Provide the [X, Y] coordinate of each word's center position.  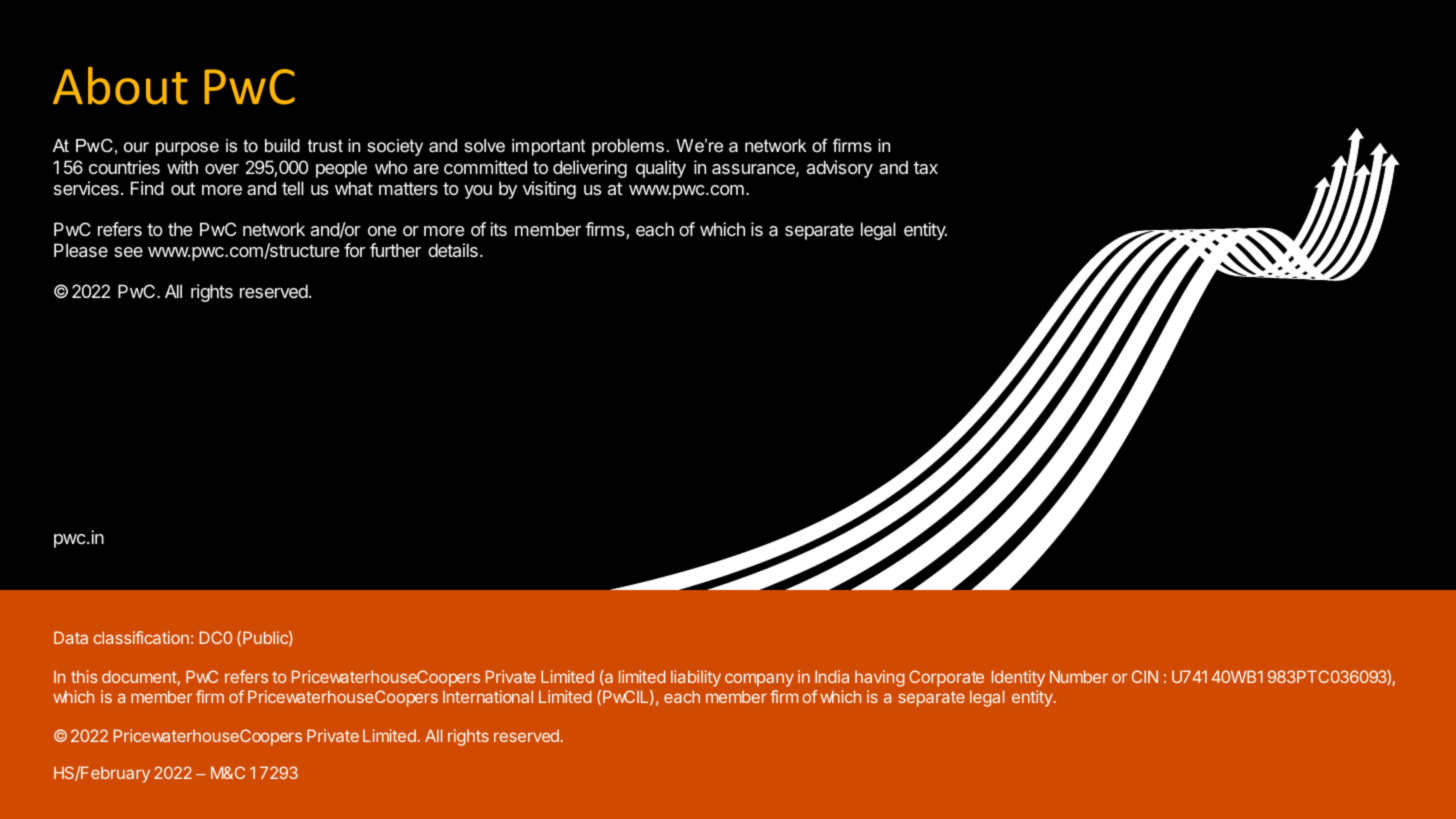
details [453, 250]
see [128, 252]
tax [926, 167]
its [498, 229]
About [120, 86]
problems [628, 147]
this [84, 676]
